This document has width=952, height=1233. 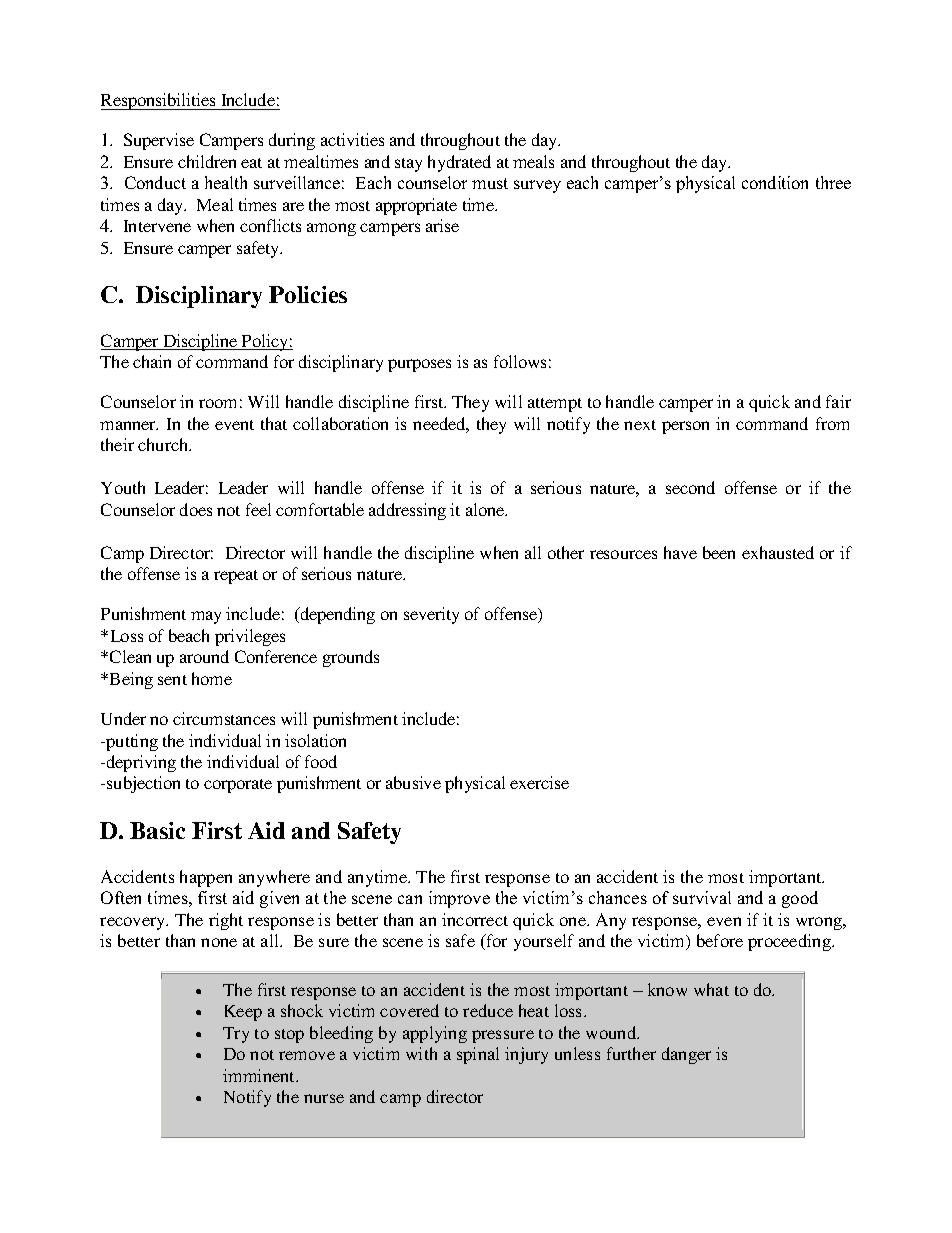 What do you see at coordinates (238, 786) in the document?
I see `corporate` at bounding box center [238, 786].
